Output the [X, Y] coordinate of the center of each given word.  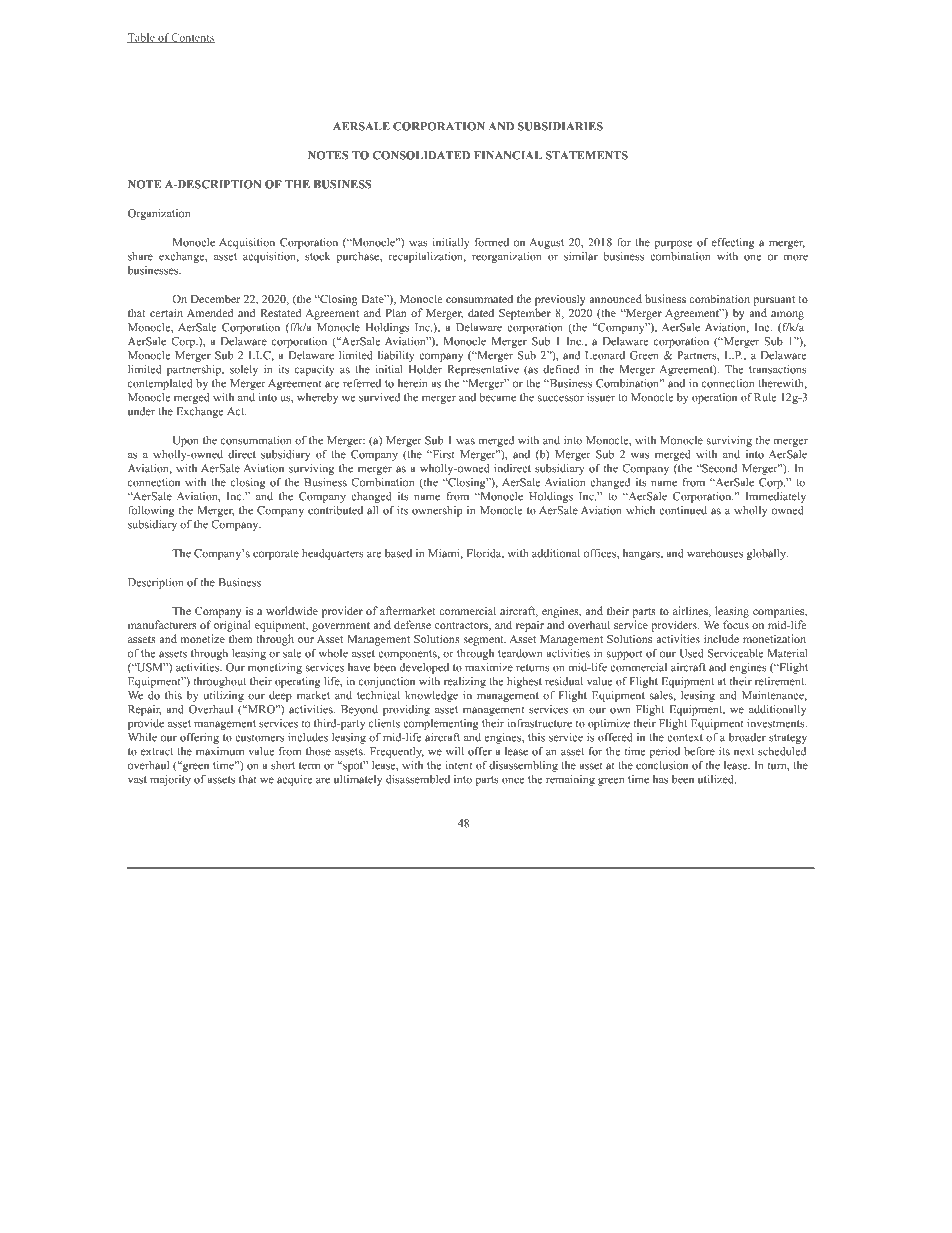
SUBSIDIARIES [560, 126]
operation [714, 398]
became [497, 397]
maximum [220, 751]
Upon [186, 441]
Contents [192, 38]
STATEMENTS [587, 155]
